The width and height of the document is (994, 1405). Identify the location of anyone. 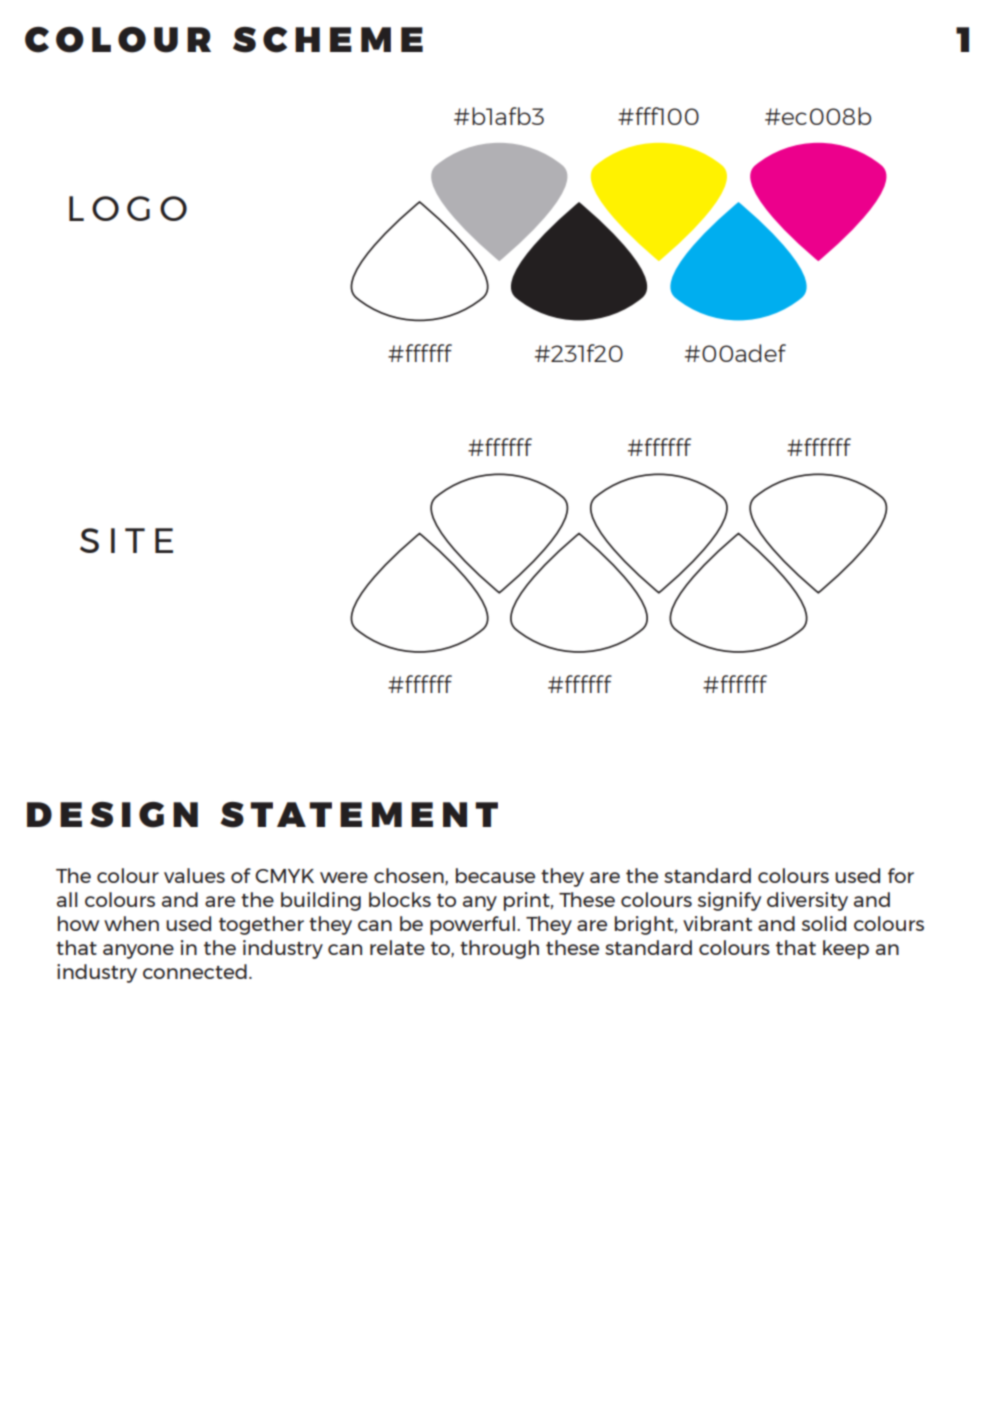
(138, 951).
